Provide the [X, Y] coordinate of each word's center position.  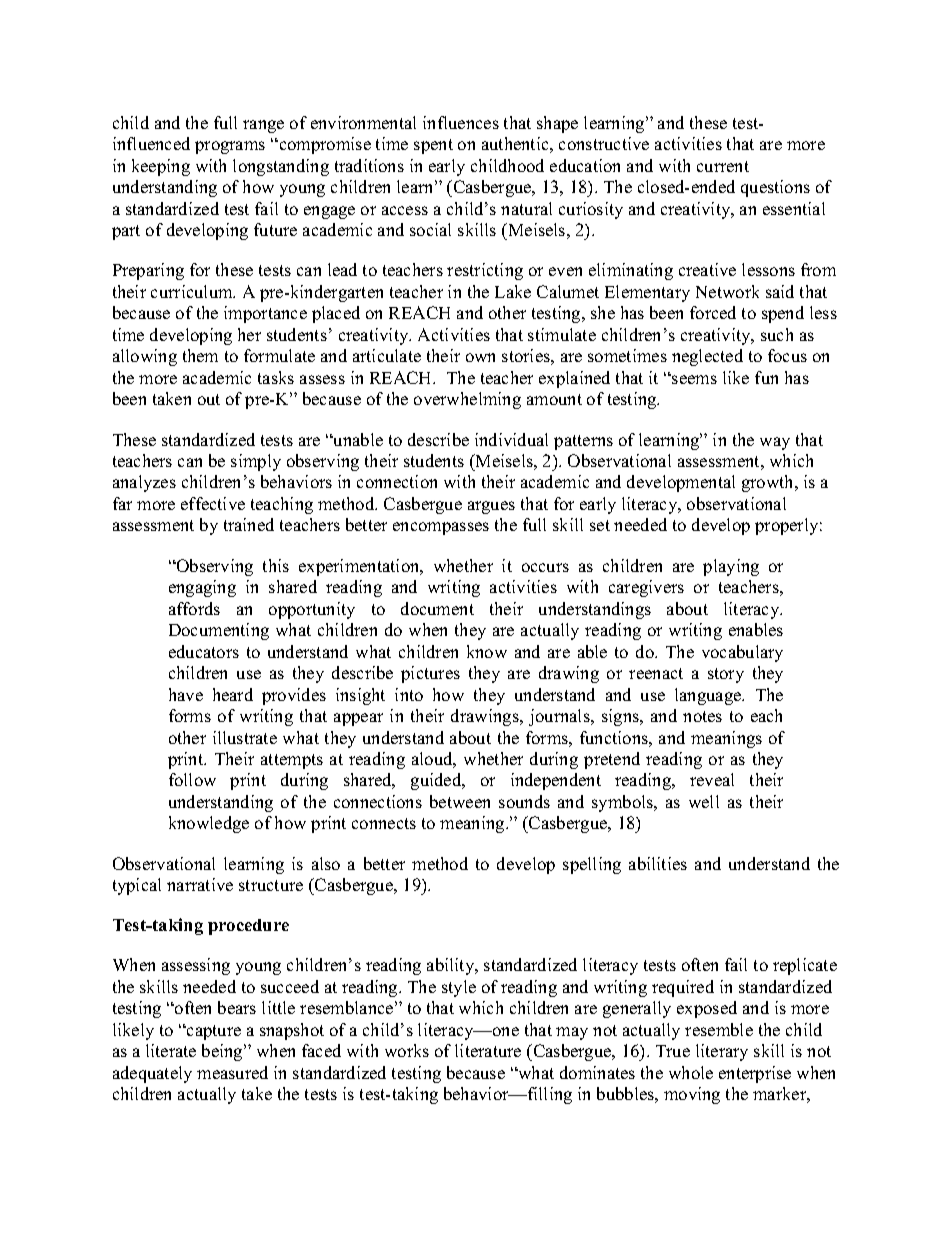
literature [488, 1050]
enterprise [755, 1074]
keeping [161, 167]
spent [433, 146]
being [223, 1052]
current [723, 166]
